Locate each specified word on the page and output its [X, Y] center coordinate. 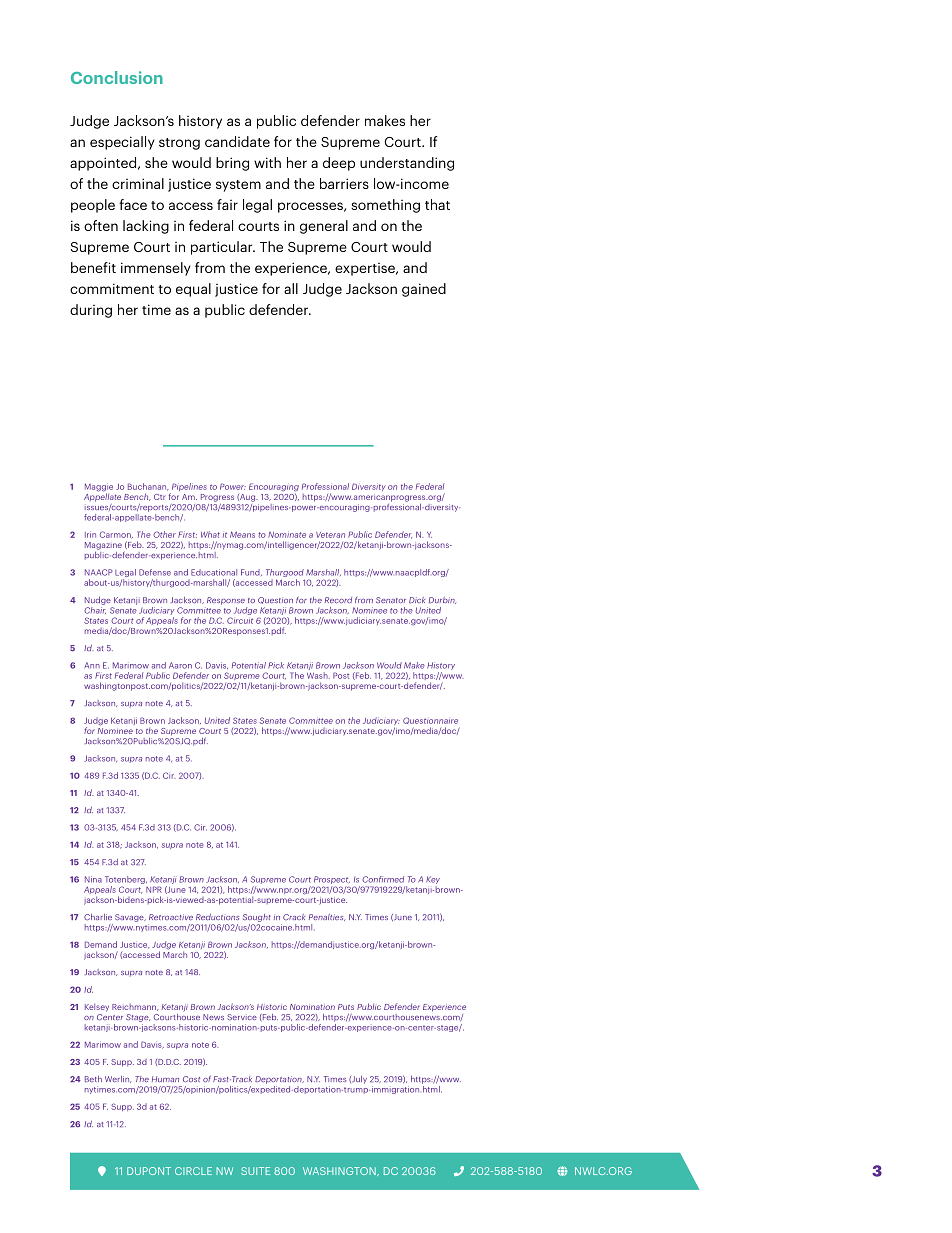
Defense [155, 572]
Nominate [287, 534]
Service [242, 1017]
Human [165, 1079]
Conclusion [117, 77]
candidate [237, 141]
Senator [391, 600]
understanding [407, 164]
